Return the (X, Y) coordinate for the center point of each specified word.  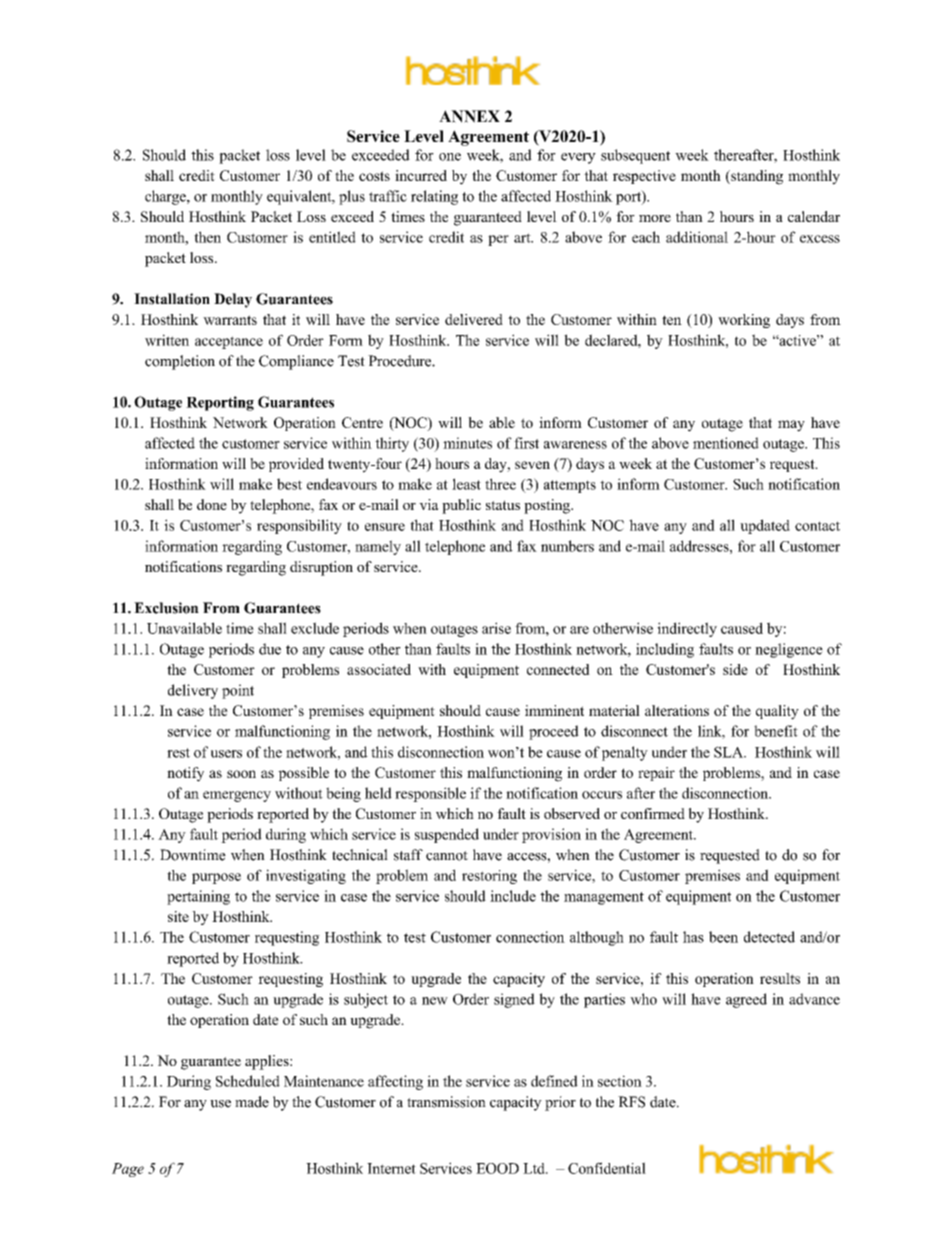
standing (756, 177)
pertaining (198, 897)
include (513, 896)
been (723, 937)
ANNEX (469, 116)
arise (496, 628)
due (270, 649)
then (207, 237)
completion (180, 362)
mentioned (726, 443)
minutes (467, 443)
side (735, 669)
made (252, 1102)
